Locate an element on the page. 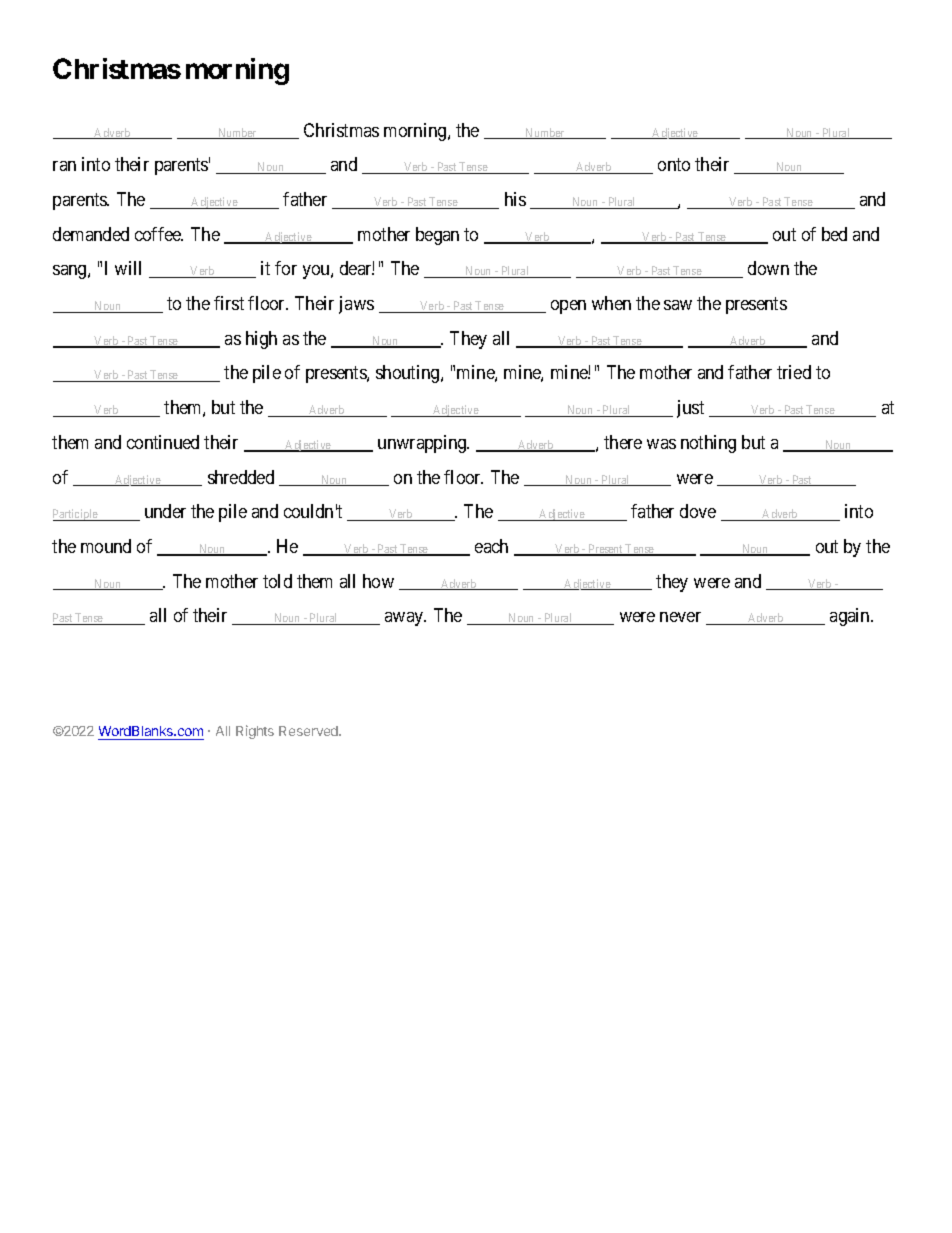  ran is located at coordinates (64, 166).
